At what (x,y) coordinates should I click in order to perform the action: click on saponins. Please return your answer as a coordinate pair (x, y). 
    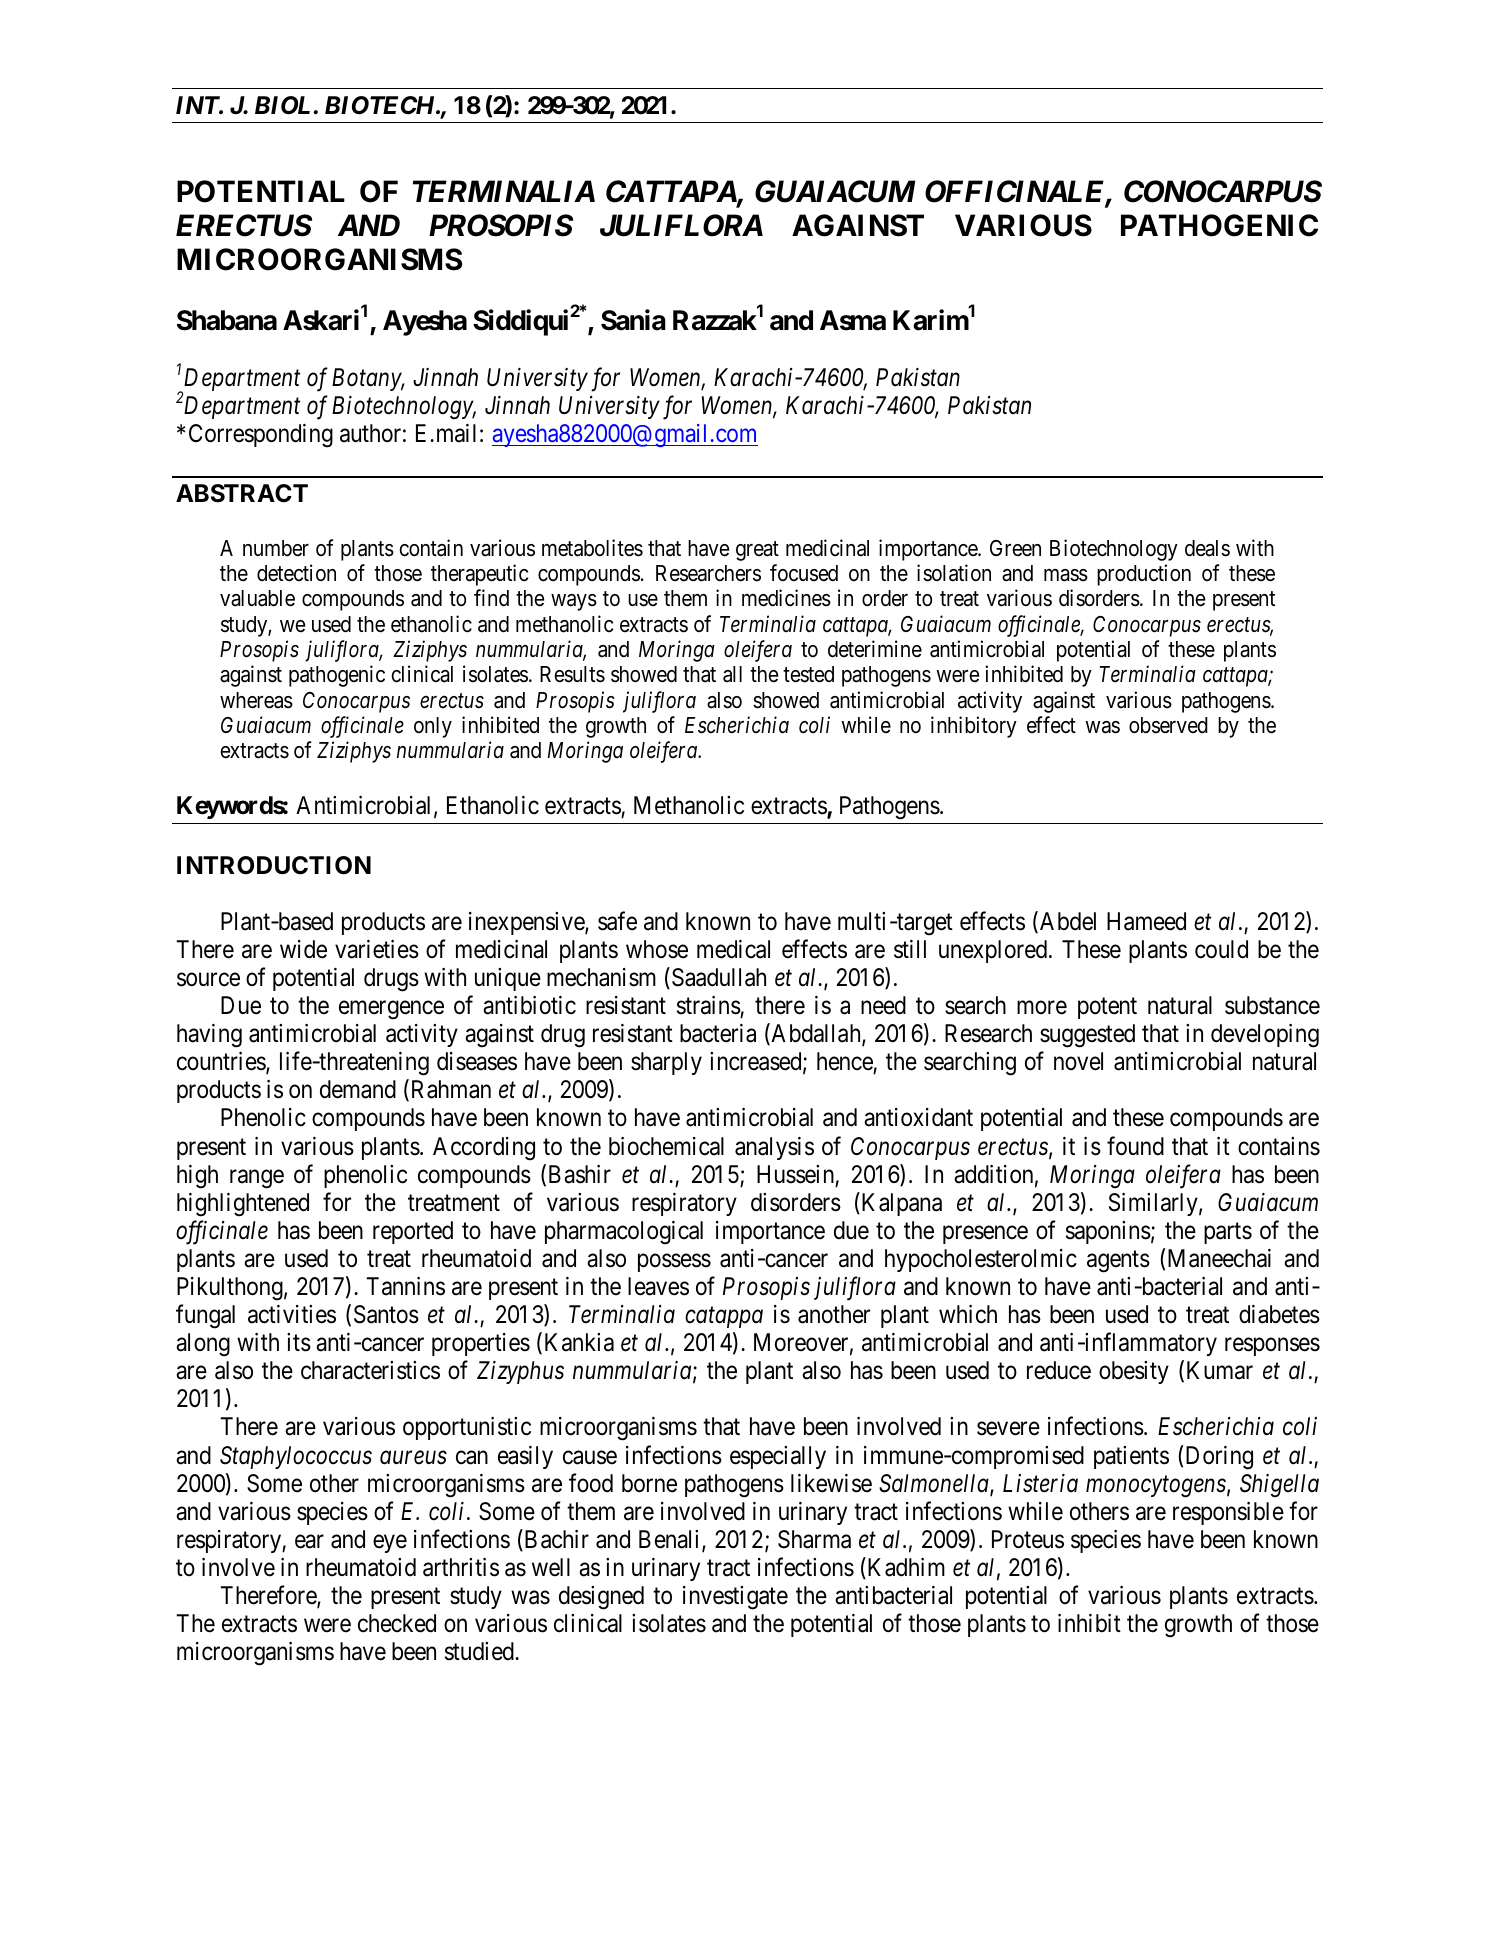
    Looking at the image, I should click on (1108, 1232).
